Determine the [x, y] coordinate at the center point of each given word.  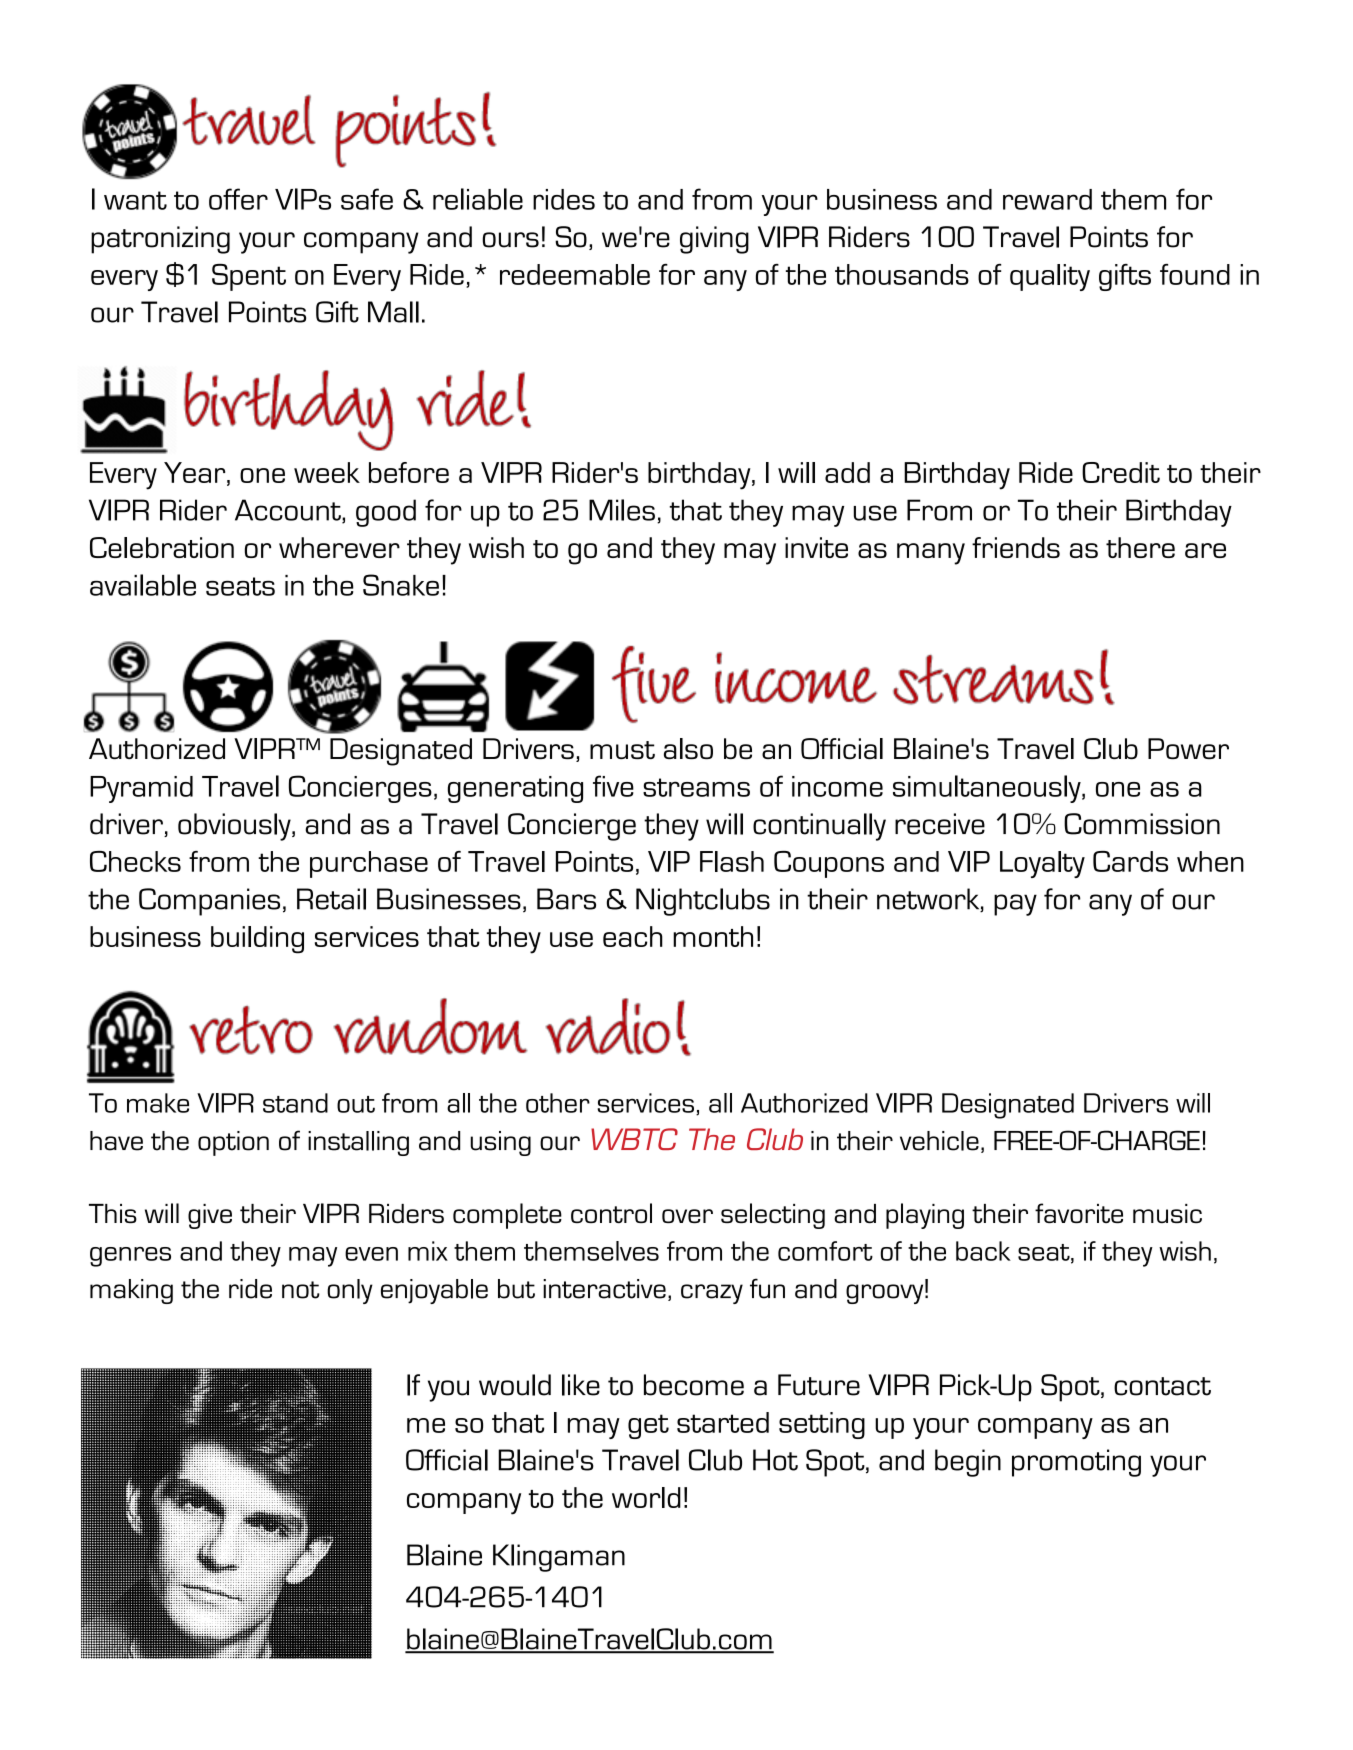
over [687, 1216]
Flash [732, 861]
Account [289, 511]
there [1140, 547]
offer [238, 199]
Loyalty [1042, 864]
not [301, 1290]
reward [1047, 199]
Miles [622, 510]
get [648, 1426]
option [233, 1143]
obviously [235, 827]
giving [714, 240]
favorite [1079, 1213]
